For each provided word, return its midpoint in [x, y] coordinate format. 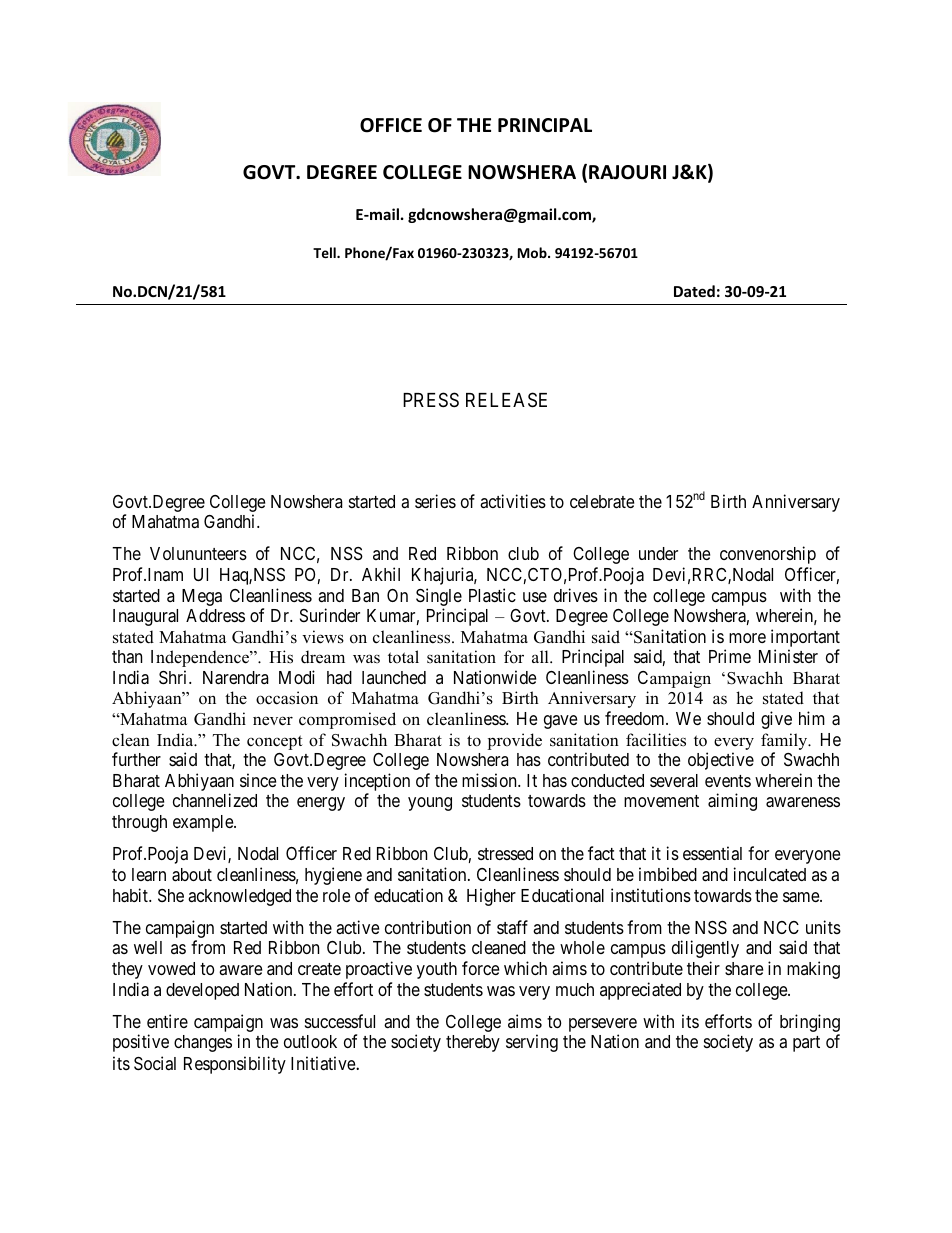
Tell [325, 252]
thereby [473, 1043]
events [728, 781]
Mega [202, 597]
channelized [215, 800]
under [658, 553]
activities [513, 501]
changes [203, 1043]
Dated [694, 291]
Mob [533, 252]
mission [490, 780]
